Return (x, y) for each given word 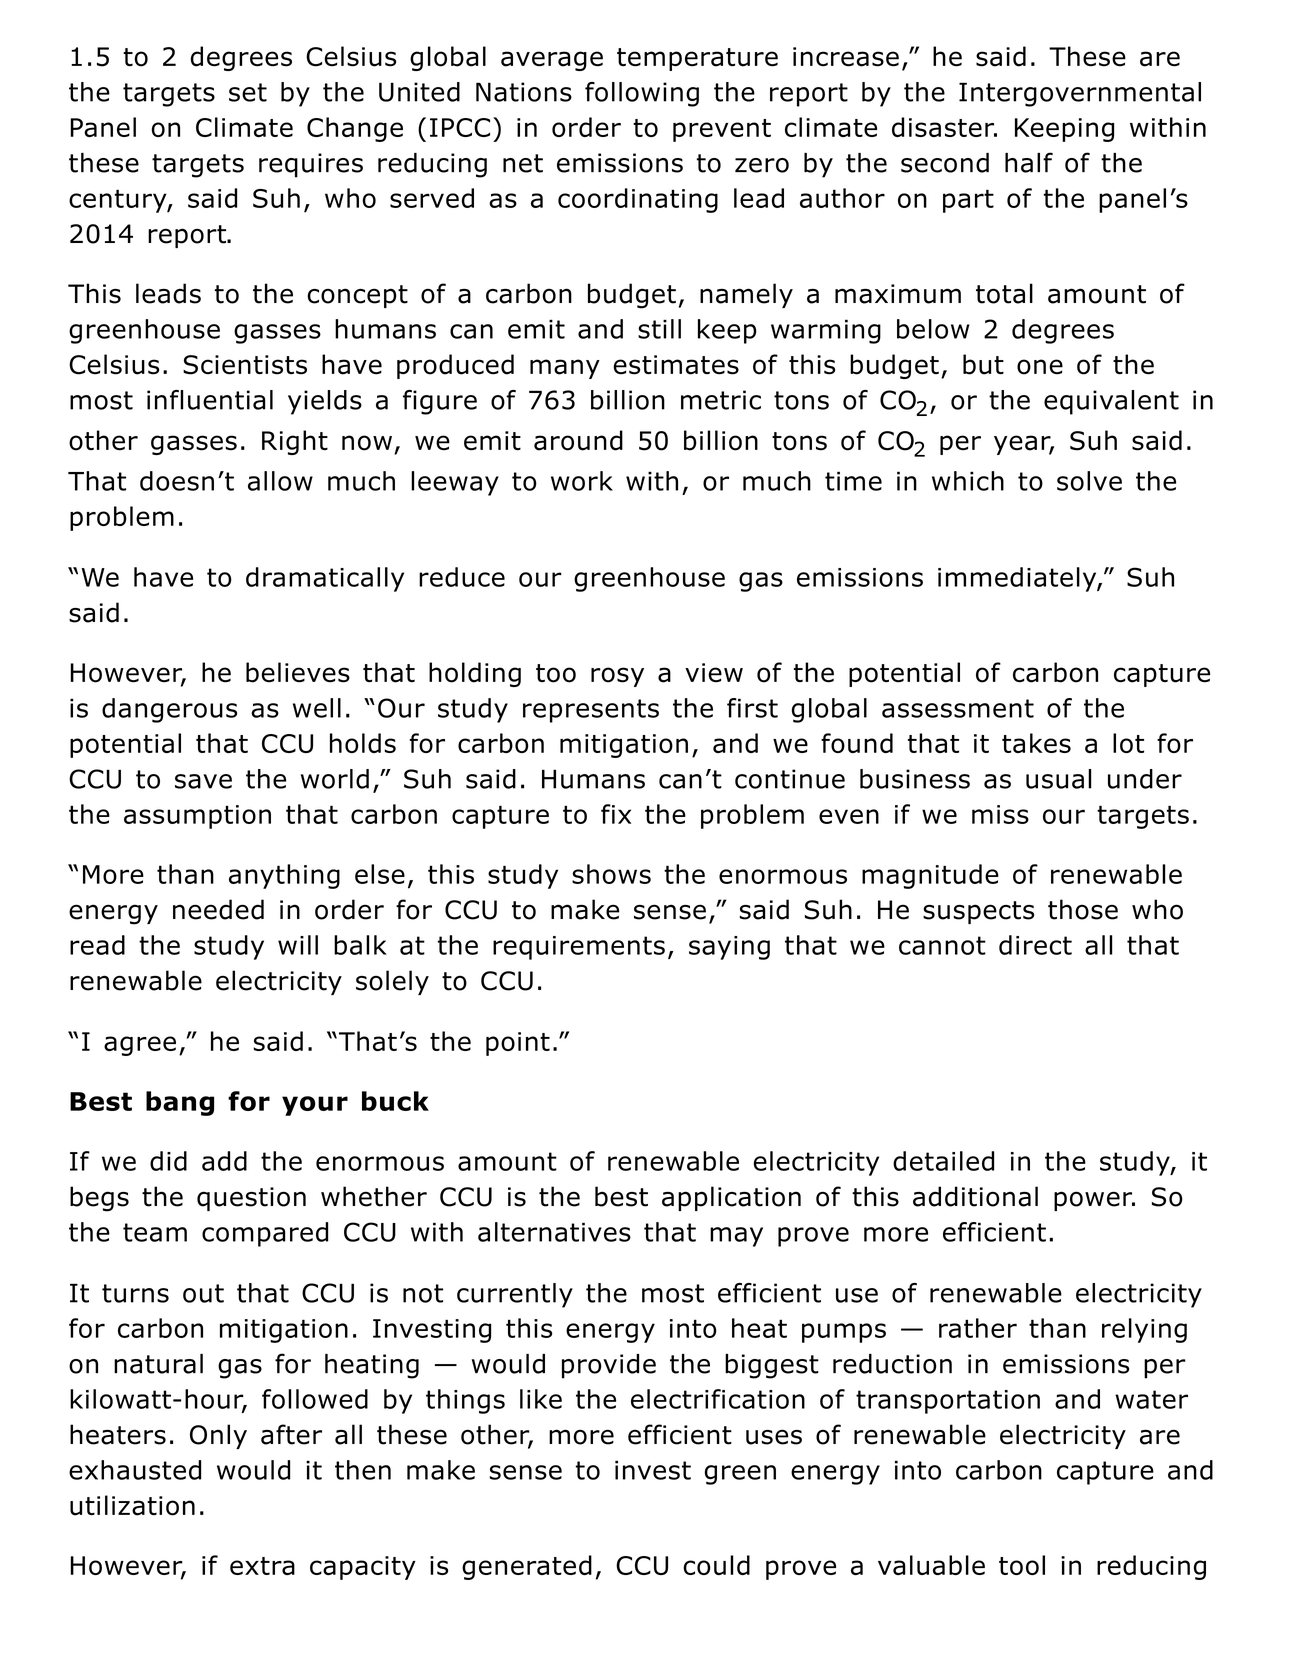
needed (218, 909)
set (248, 92)
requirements (579, 948)
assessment (958, 708)
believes (298, 672)
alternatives (554, 1232)
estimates (676, 365)
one (1040, 367)
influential (210, 400)
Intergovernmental (1080, 94)
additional (975, 1196)
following (642, 94)
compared (265, 1234)
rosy (617, 677)
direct (1035, 945)
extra (262, 1566)
